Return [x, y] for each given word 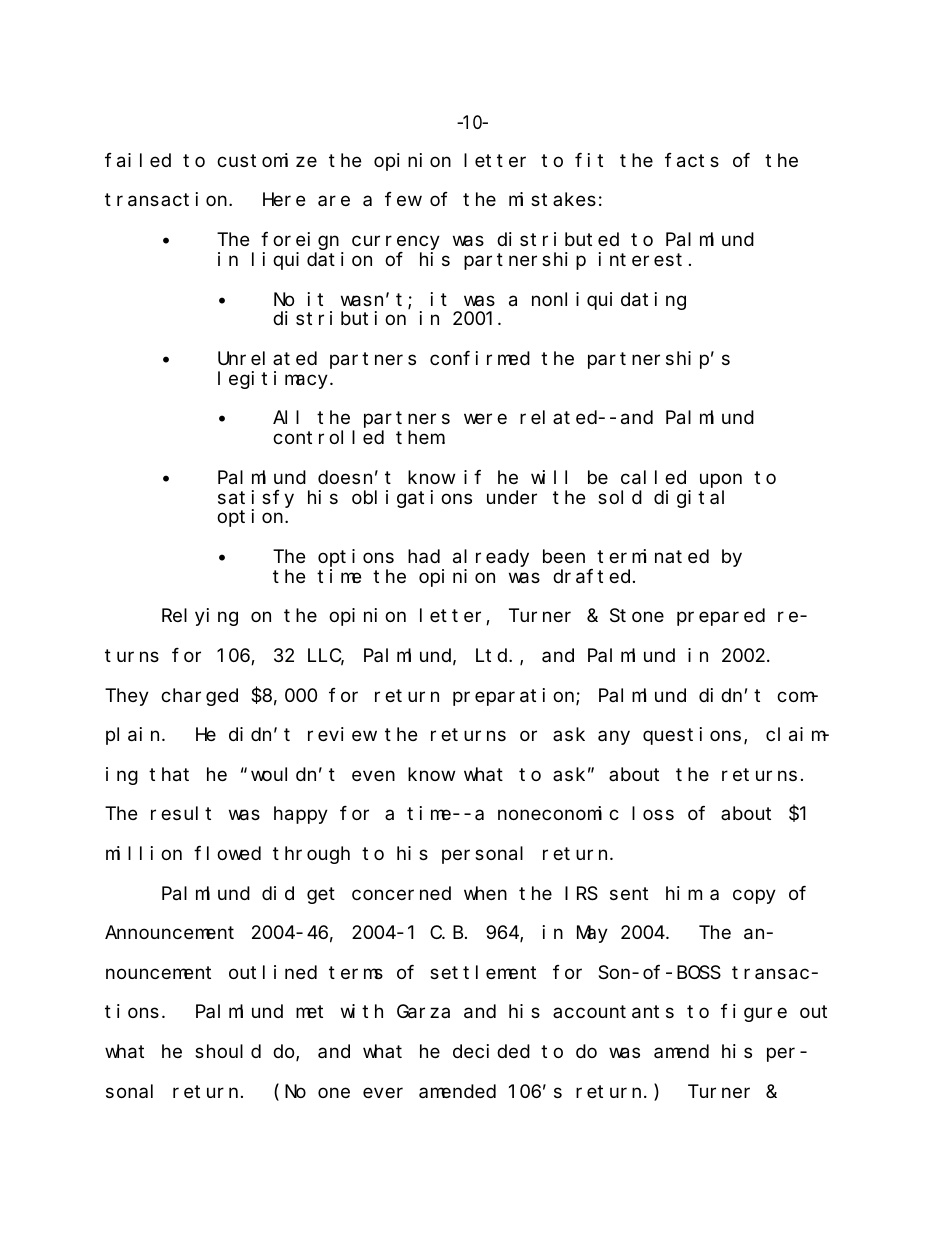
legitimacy [274, 380]
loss [653, 813]
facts [692, 160]
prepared [721, 617]
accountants [613, 1012]
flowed [227, 853]
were [485, 419]
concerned [401, 893]
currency [396, 243]
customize [267, 160]
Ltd [493, 655]
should [228, 1051]
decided [491, 1051]
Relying [200, 617]
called [653, 477]
